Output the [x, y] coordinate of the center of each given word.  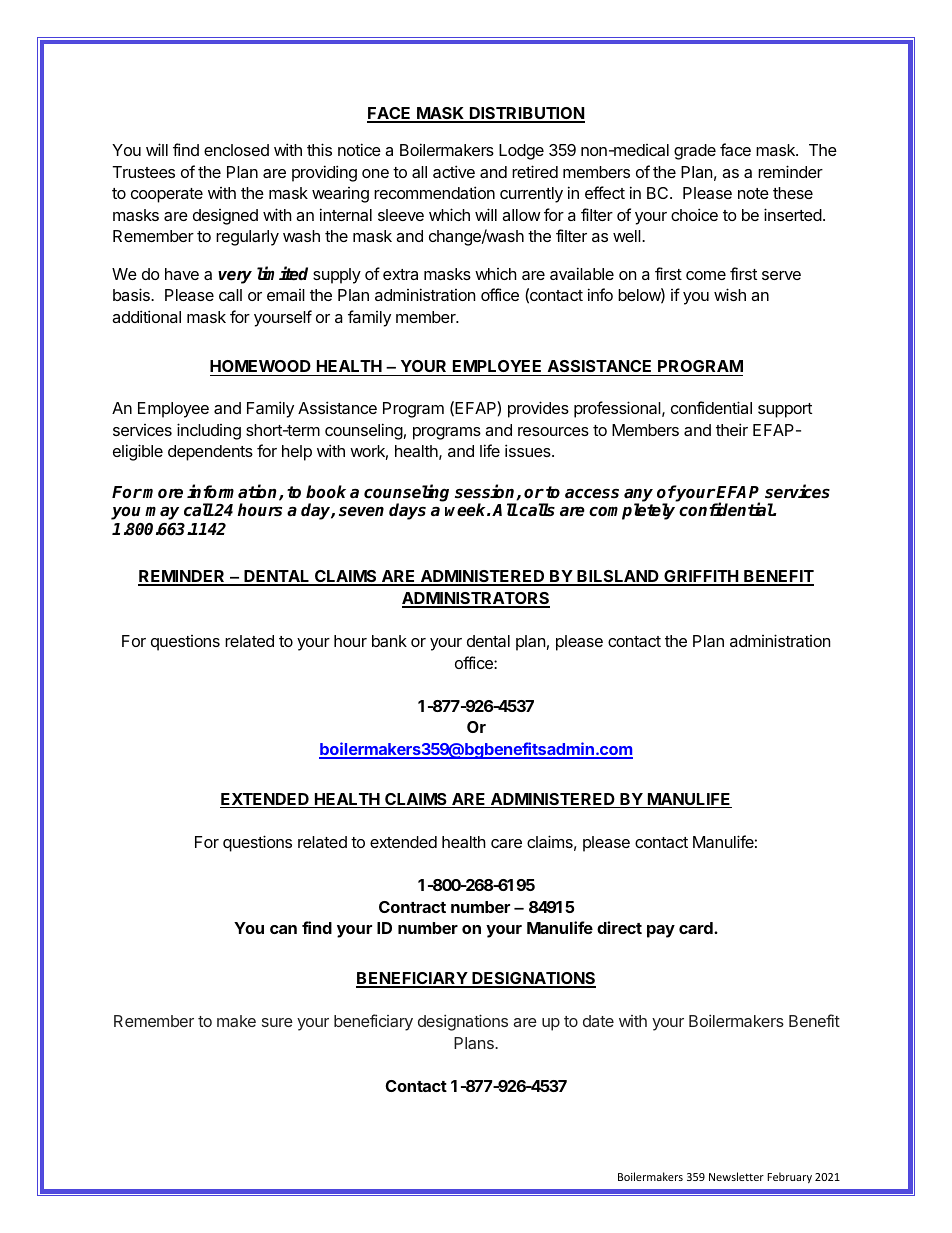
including [209, 431]
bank [389, 641]
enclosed [236, 150]
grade [695, 152]
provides [538, 409]
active [454, 171]
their [732, 429]
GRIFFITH [701, 577]
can [283, 929]
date [598, 1021]
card [697, 928]
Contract [412, 907]
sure [277, 1022]
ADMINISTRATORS [476, 599]
